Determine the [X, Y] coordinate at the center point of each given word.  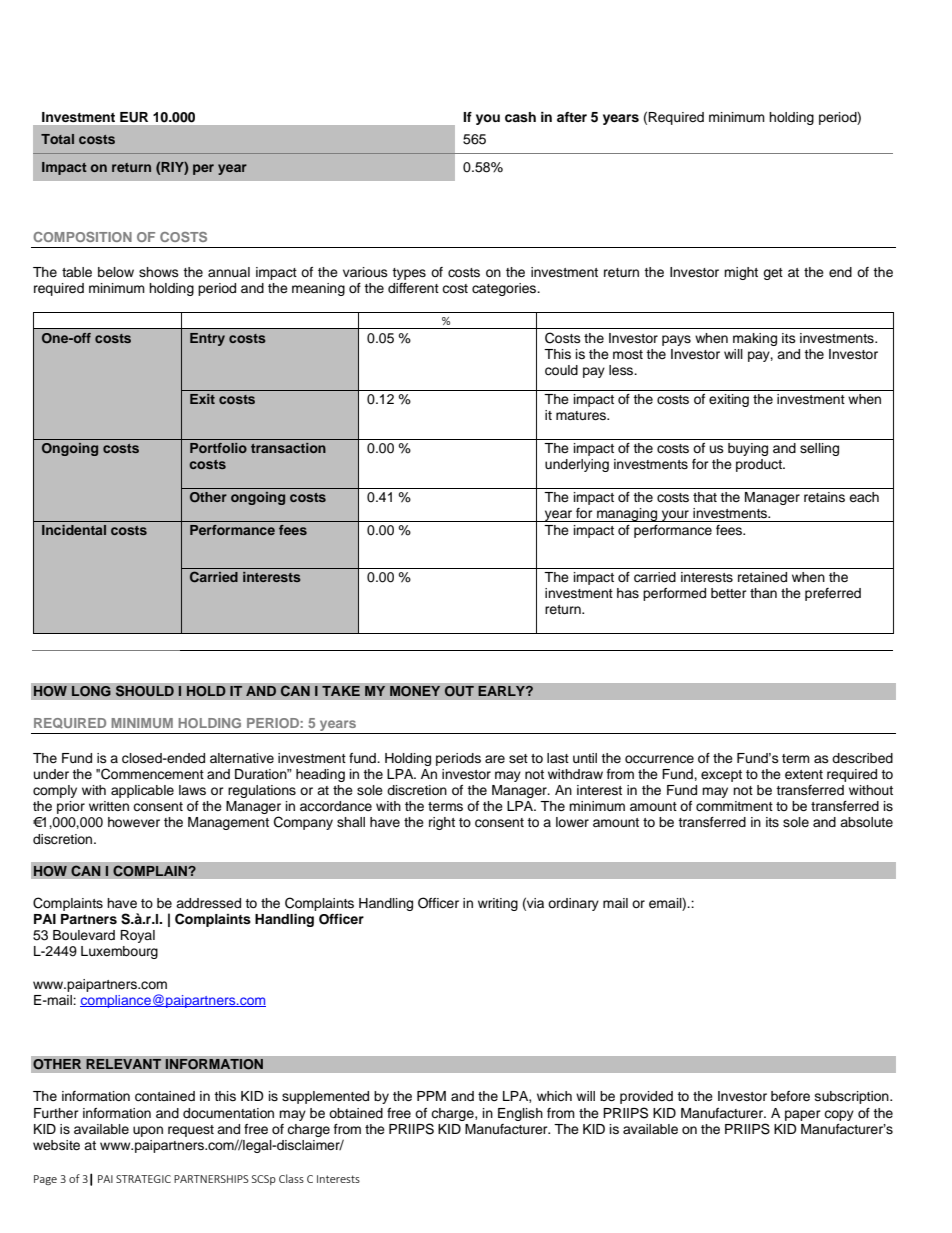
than [763, 593]
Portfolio [218, 448]
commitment [734, 806]
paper [803, 1115]
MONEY [415, 691]
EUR [134, 117]
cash [520, 117]
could [561, 370]
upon [148, 1131]
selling [819, 449]
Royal [137, 936]
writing [498, 904]
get [773, 274]
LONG [91, 691]
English [520, 1114]
